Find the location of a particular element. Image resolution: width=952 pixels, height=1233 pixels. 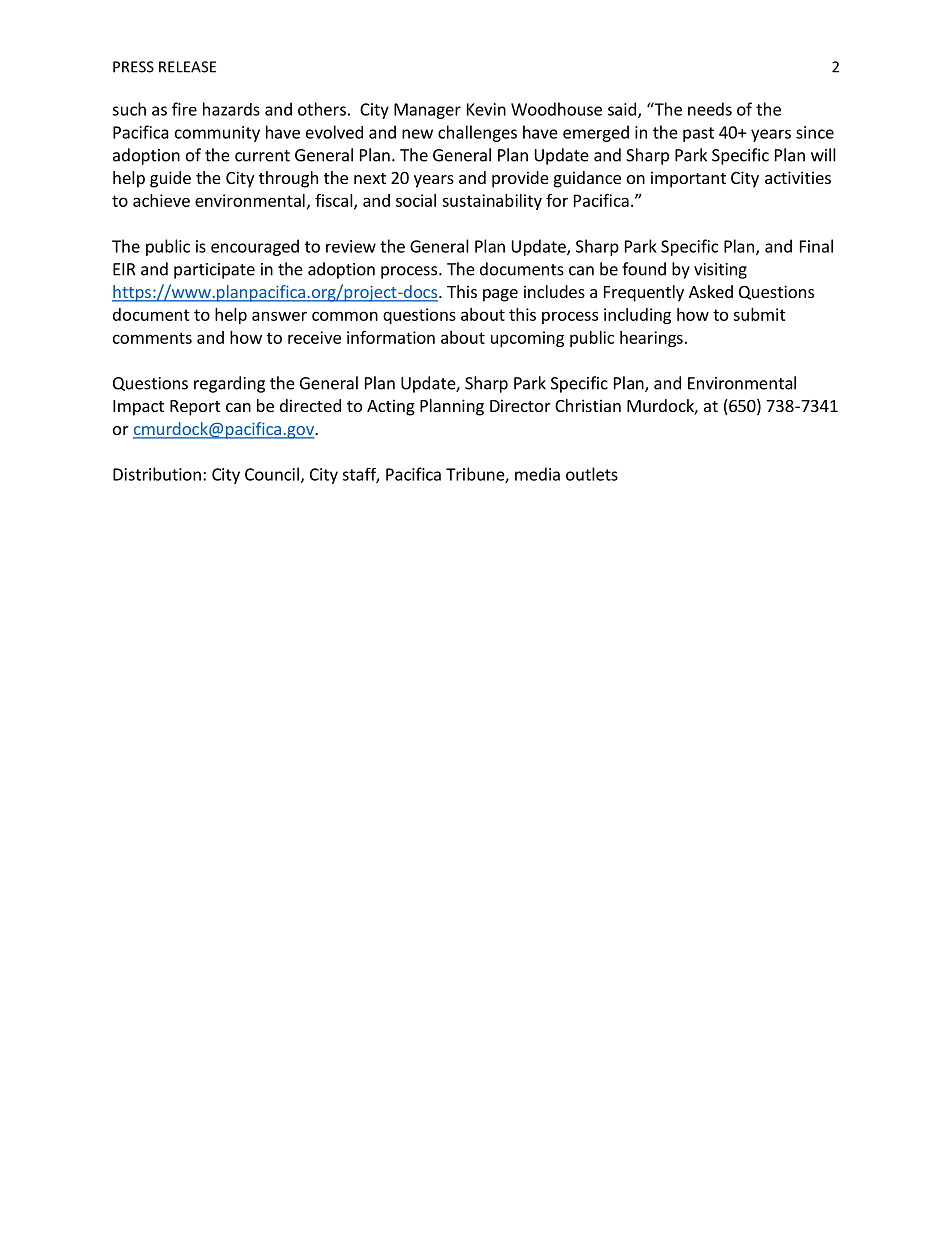

outlets is located at coordinates (592, 474).
